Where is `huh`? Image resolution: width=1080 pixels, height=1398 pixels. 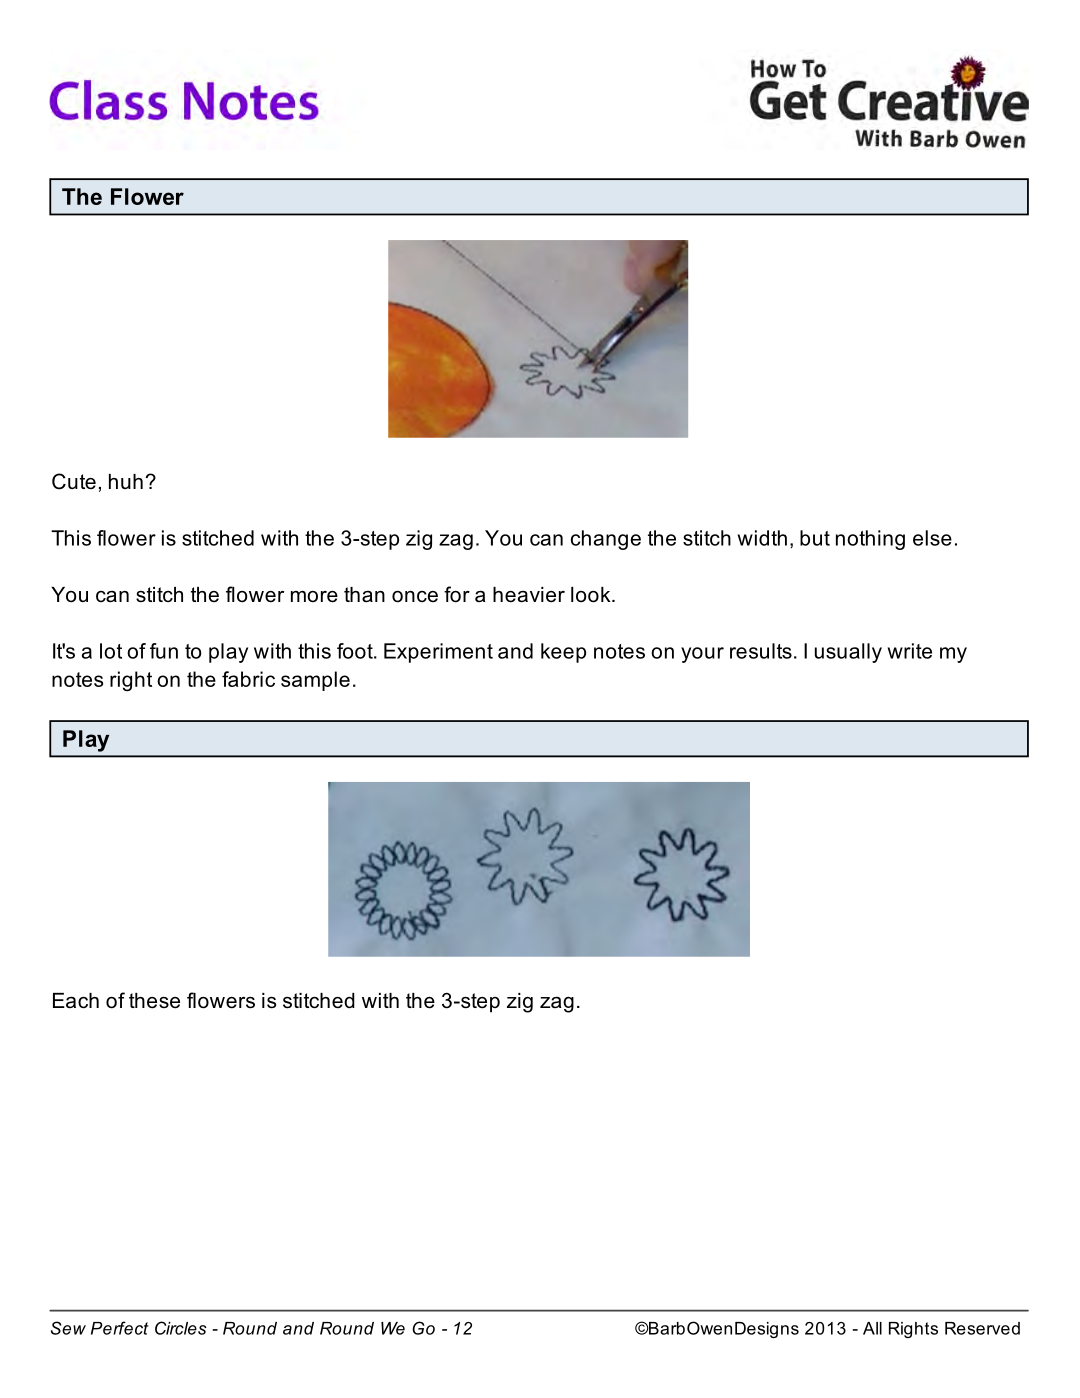
huh is located at coordinates (126, 481).
